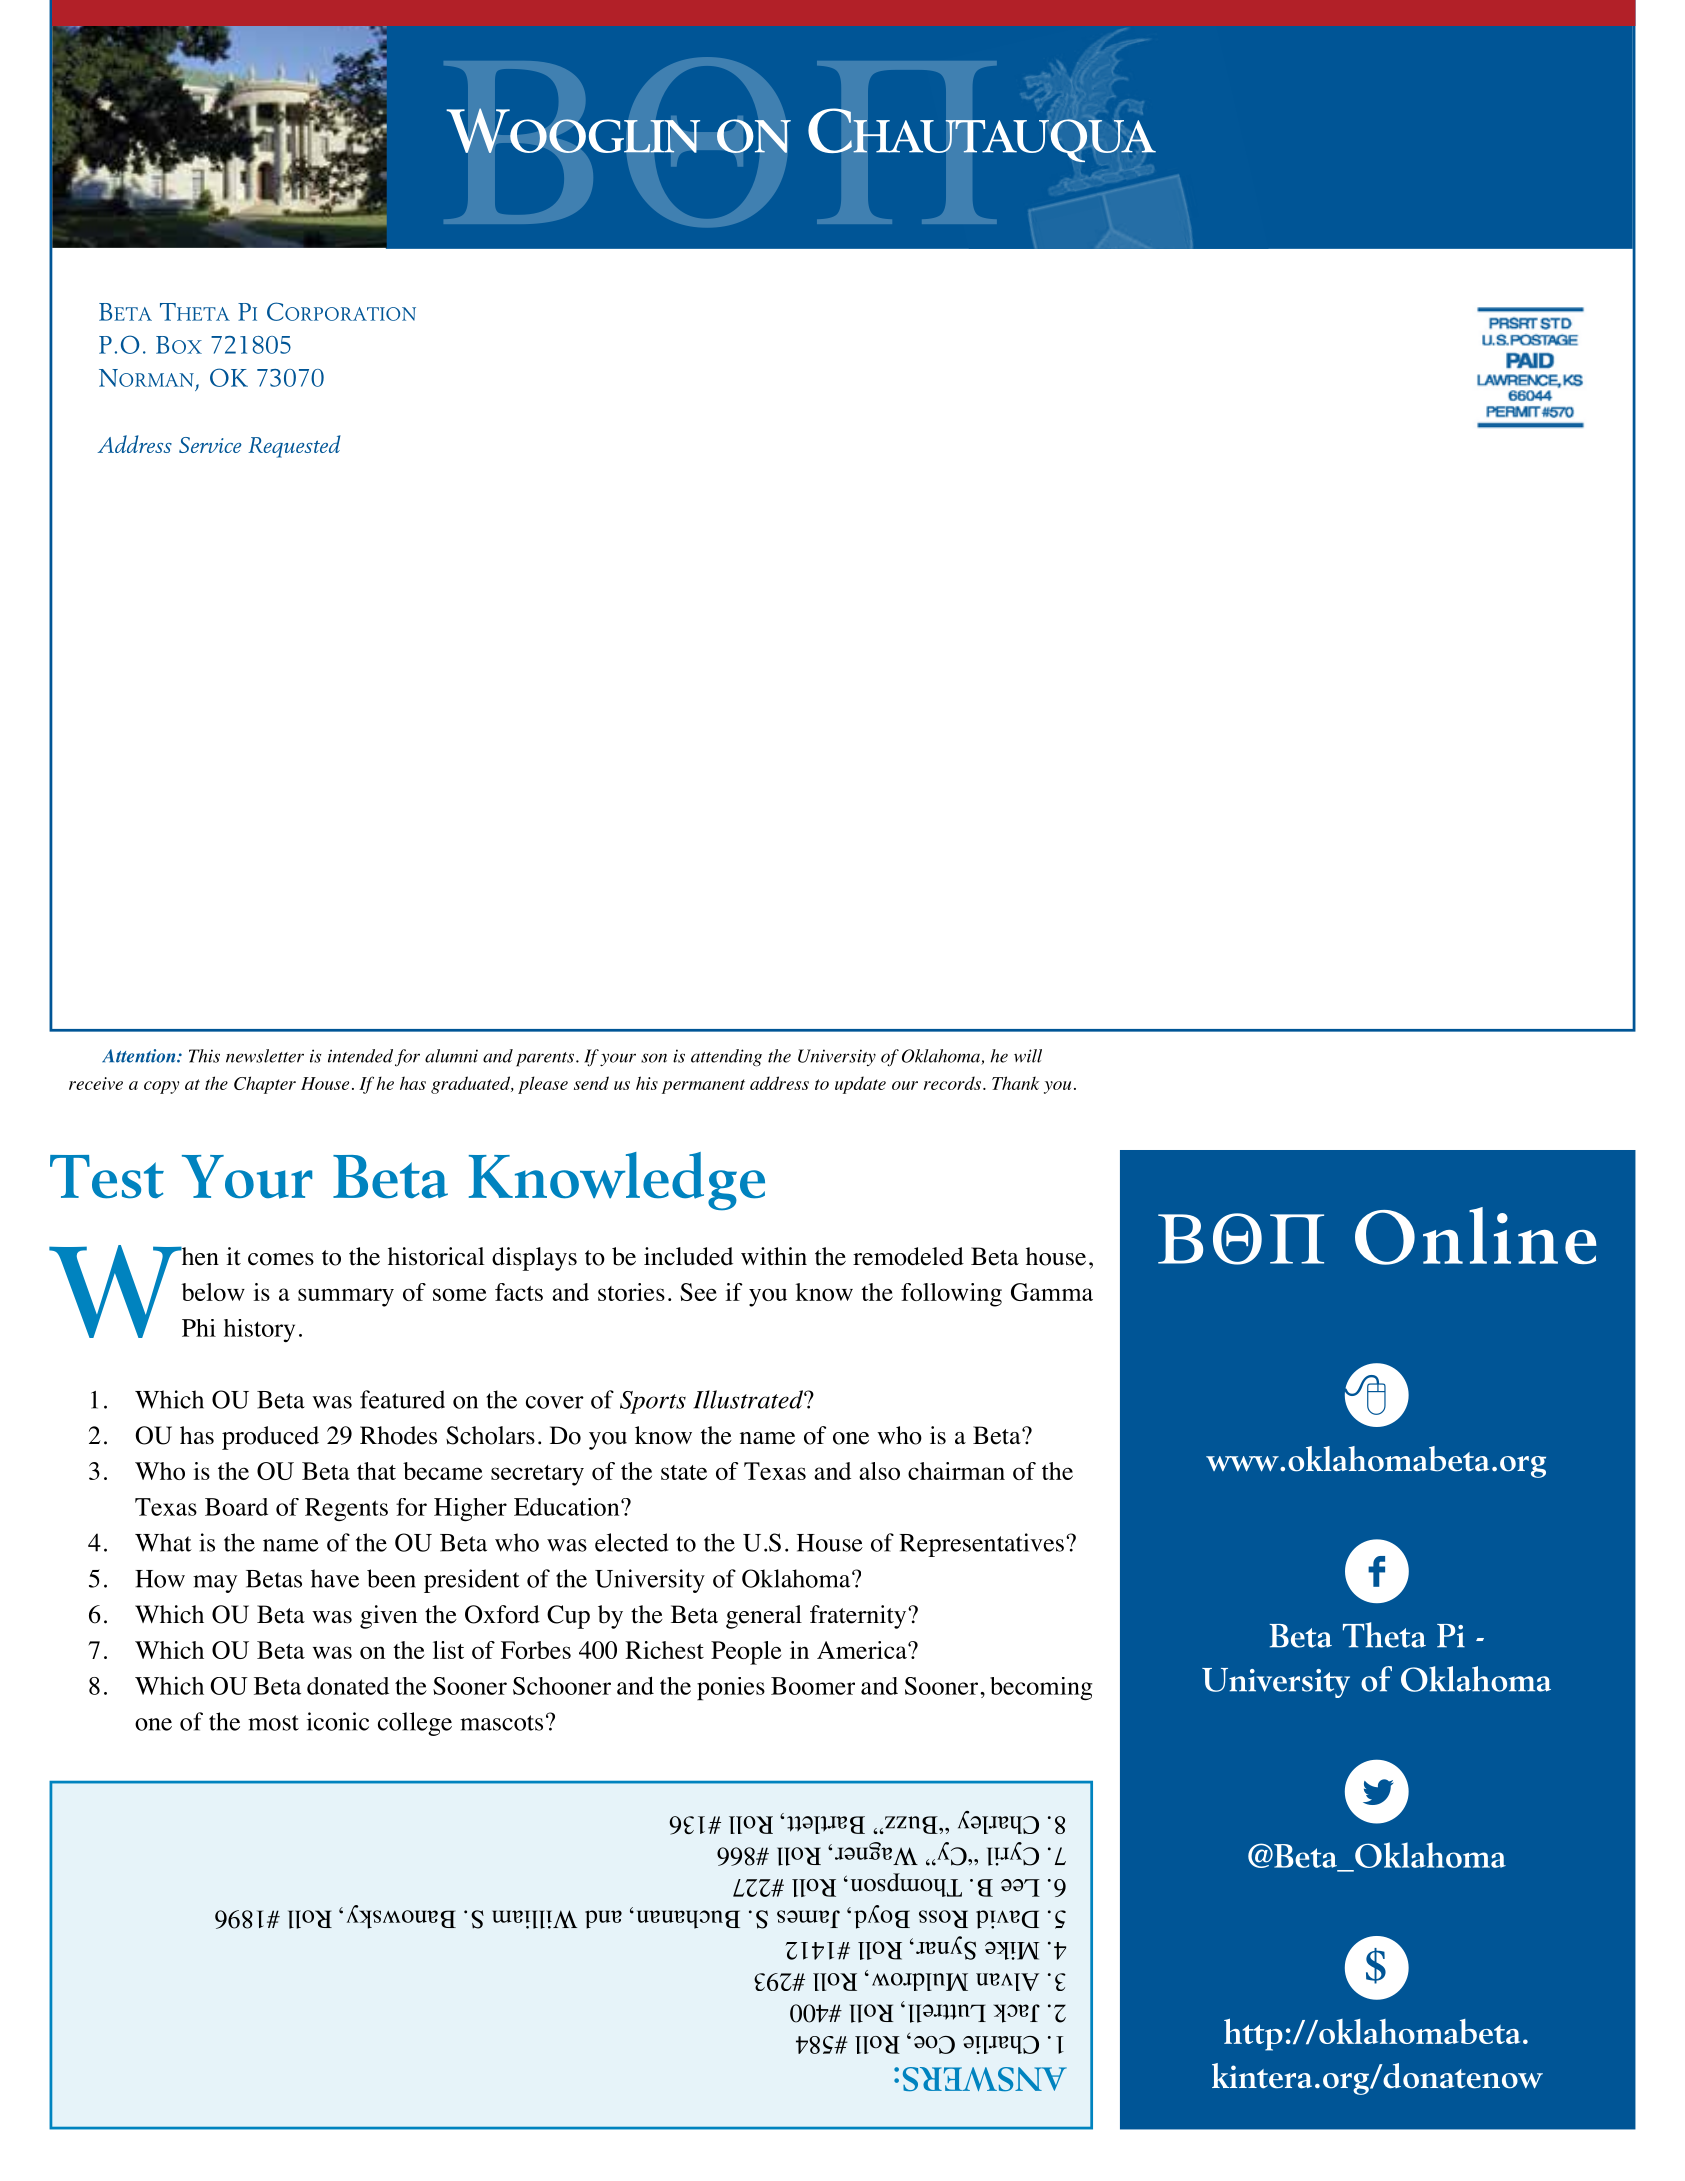 This screenshot has height=2181, width=1685. I want to click on Online, so click(1476, 1236).
